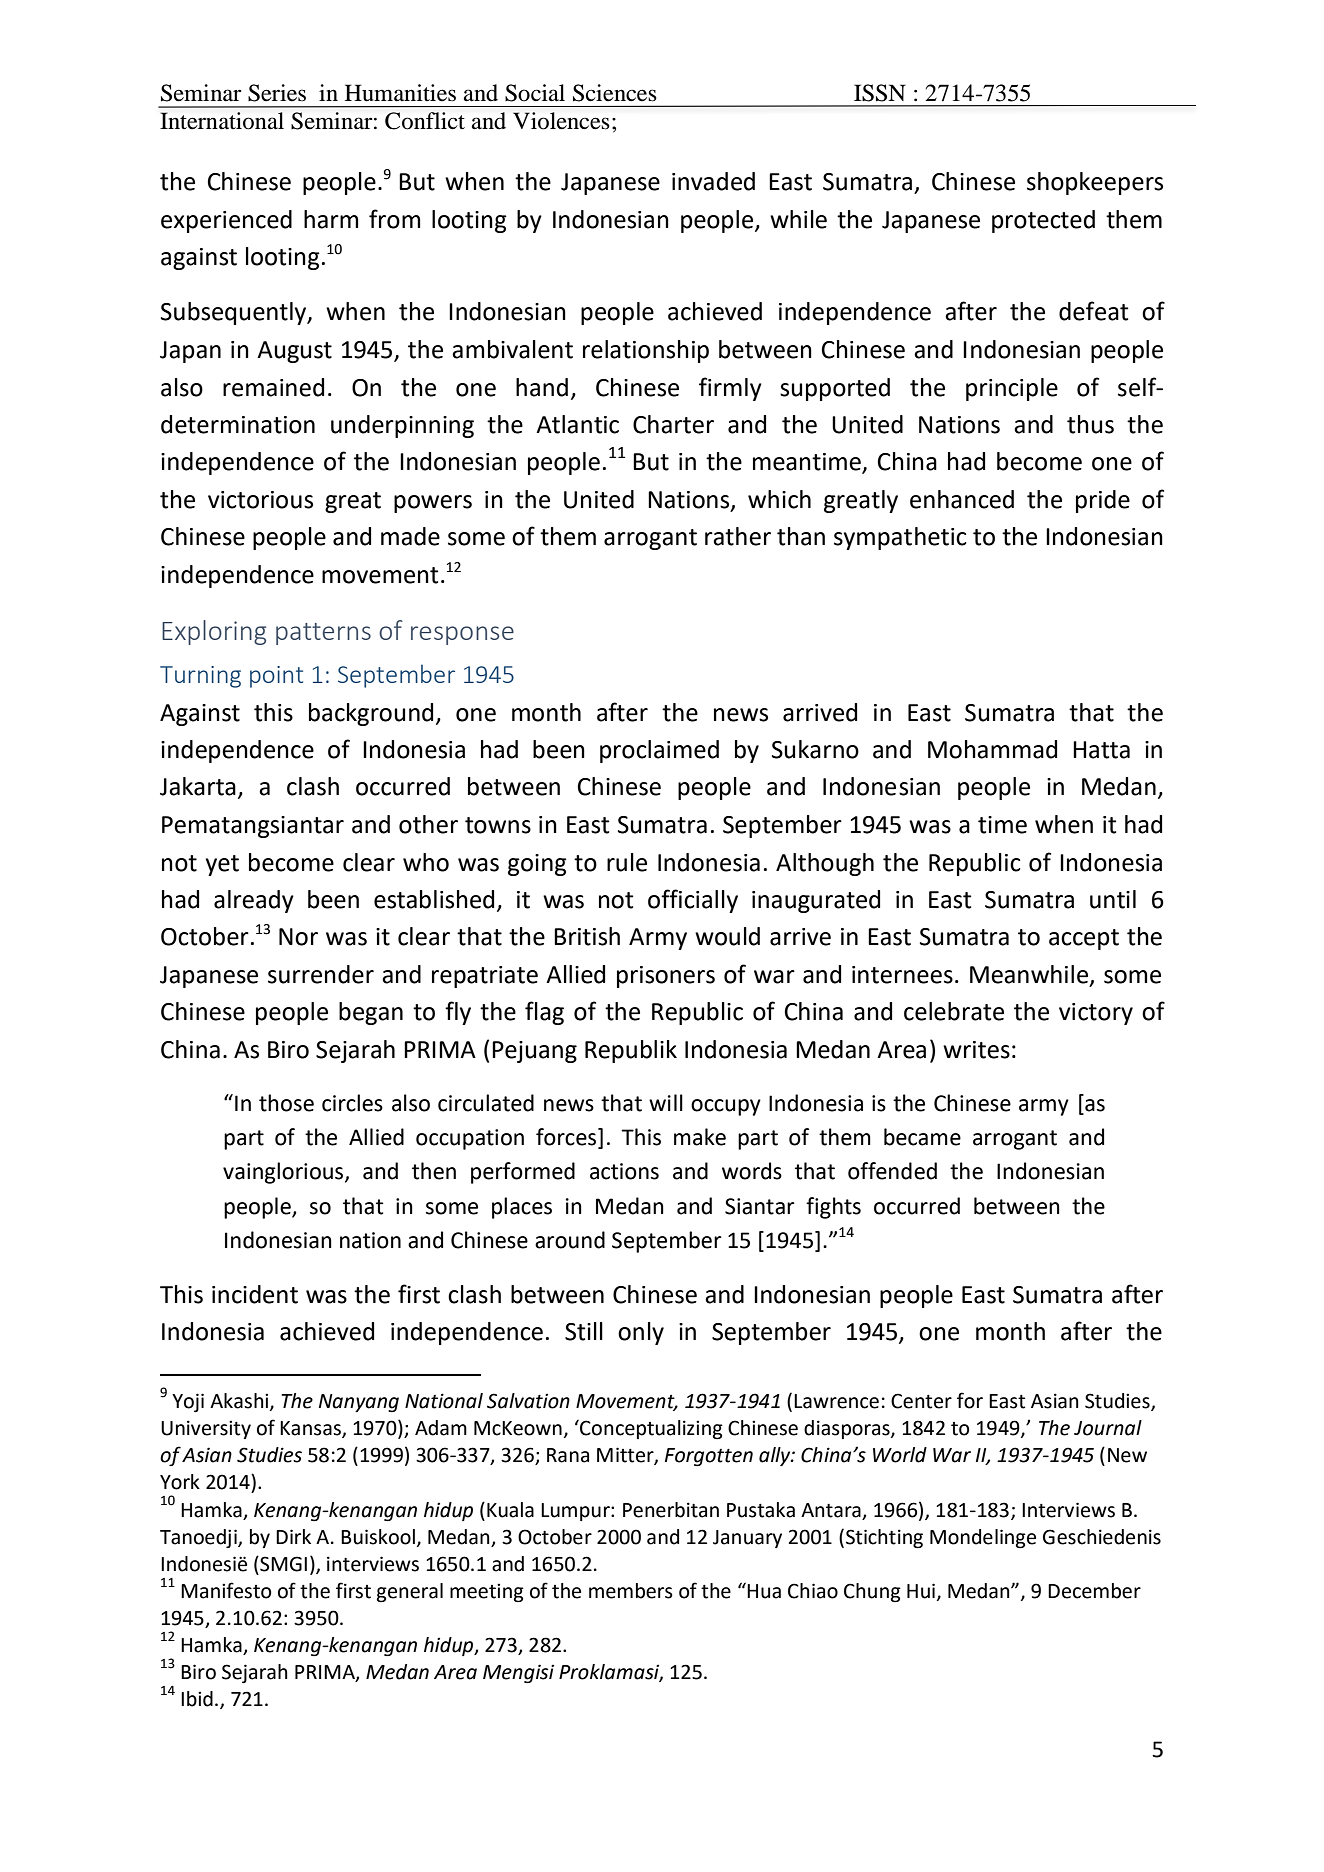 This screenshot has width=1324, height=1872. I want to click on victorious, so click(260, 500).
